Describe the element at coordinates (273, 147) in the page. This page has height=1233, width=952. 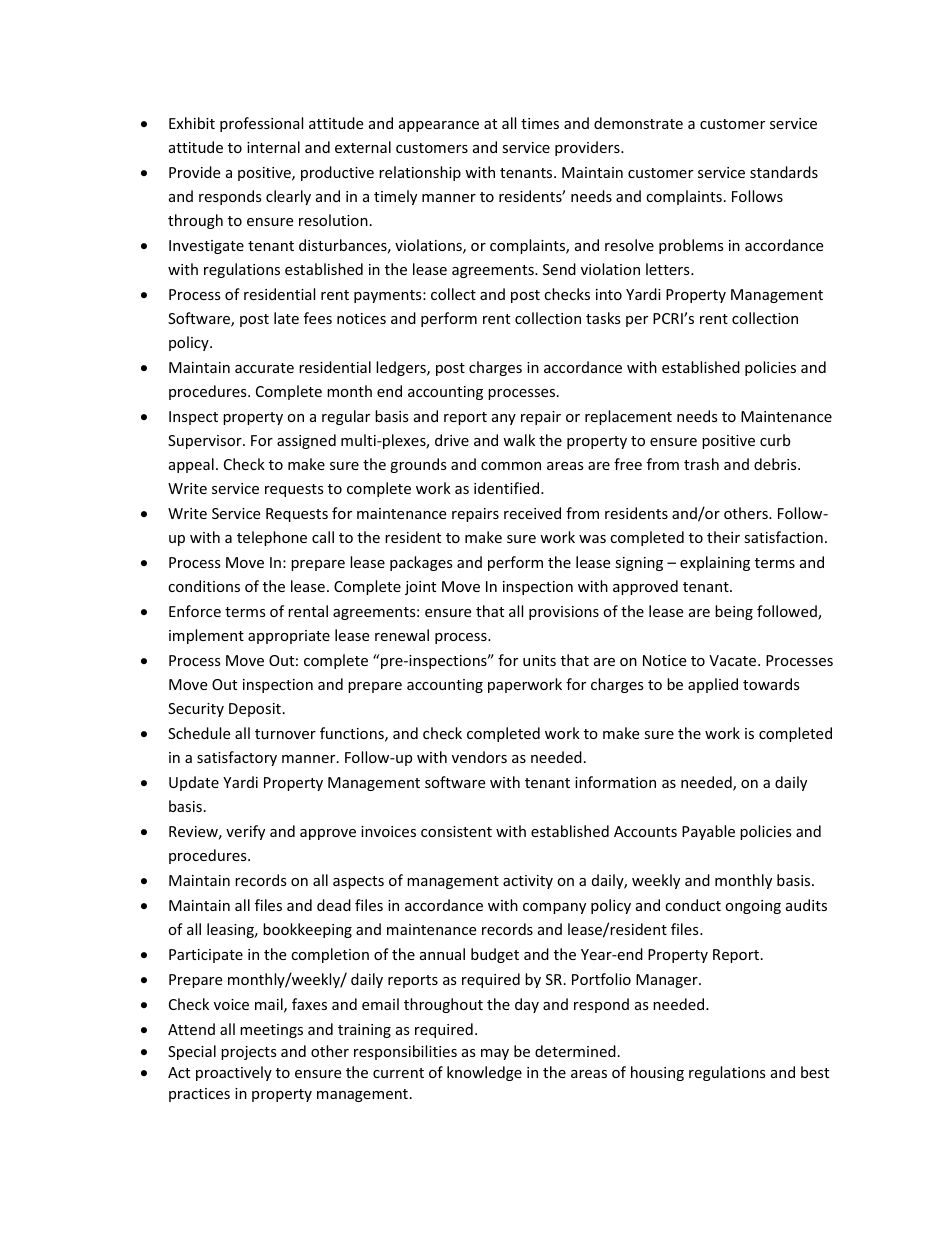
I see `internal` at that location.
